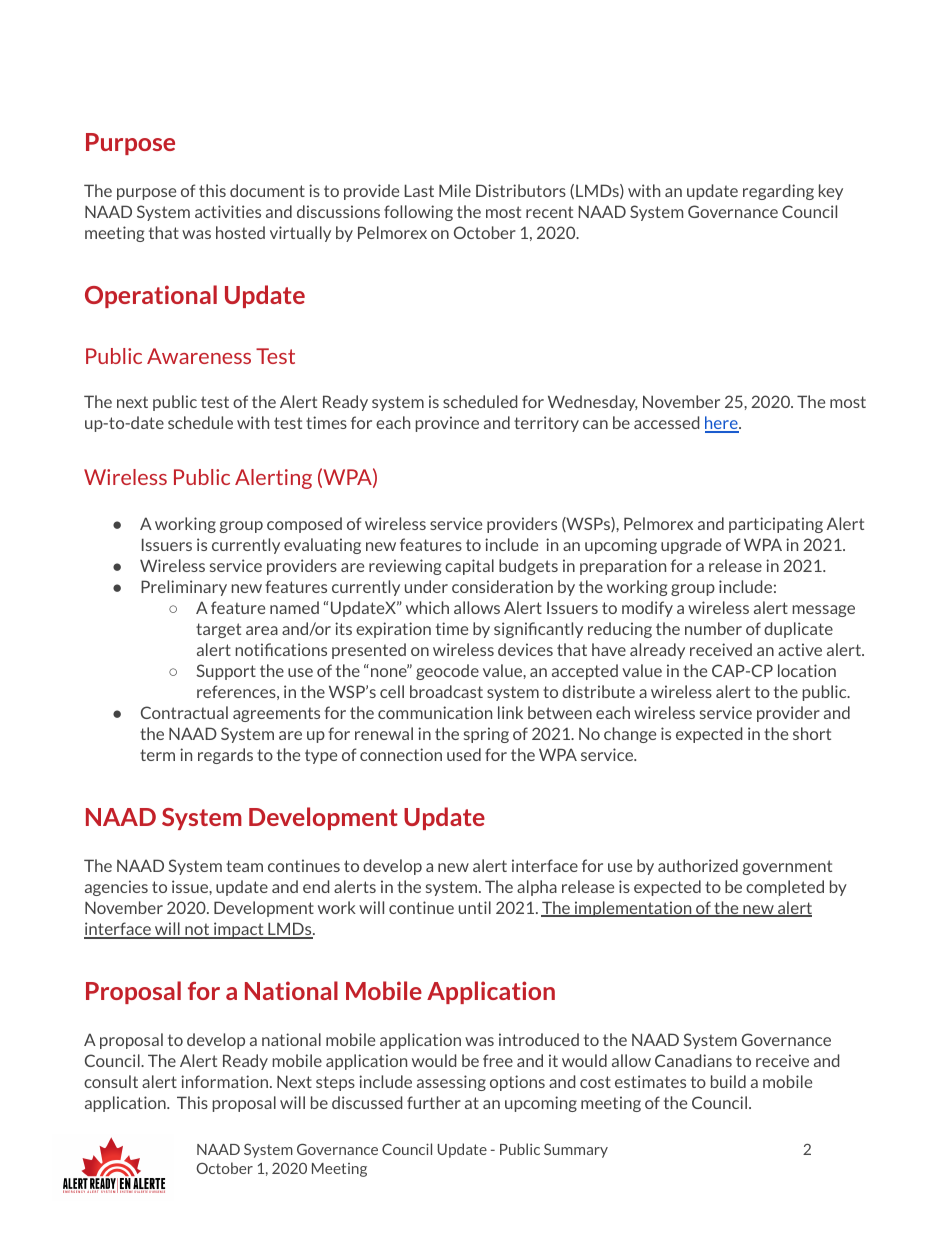 Image resolution: width=952 pixels, height=1233 pixels. What do you see at coordinates (226, 1081) in the document?
I see `information` at bounding box center [226, 1081].
